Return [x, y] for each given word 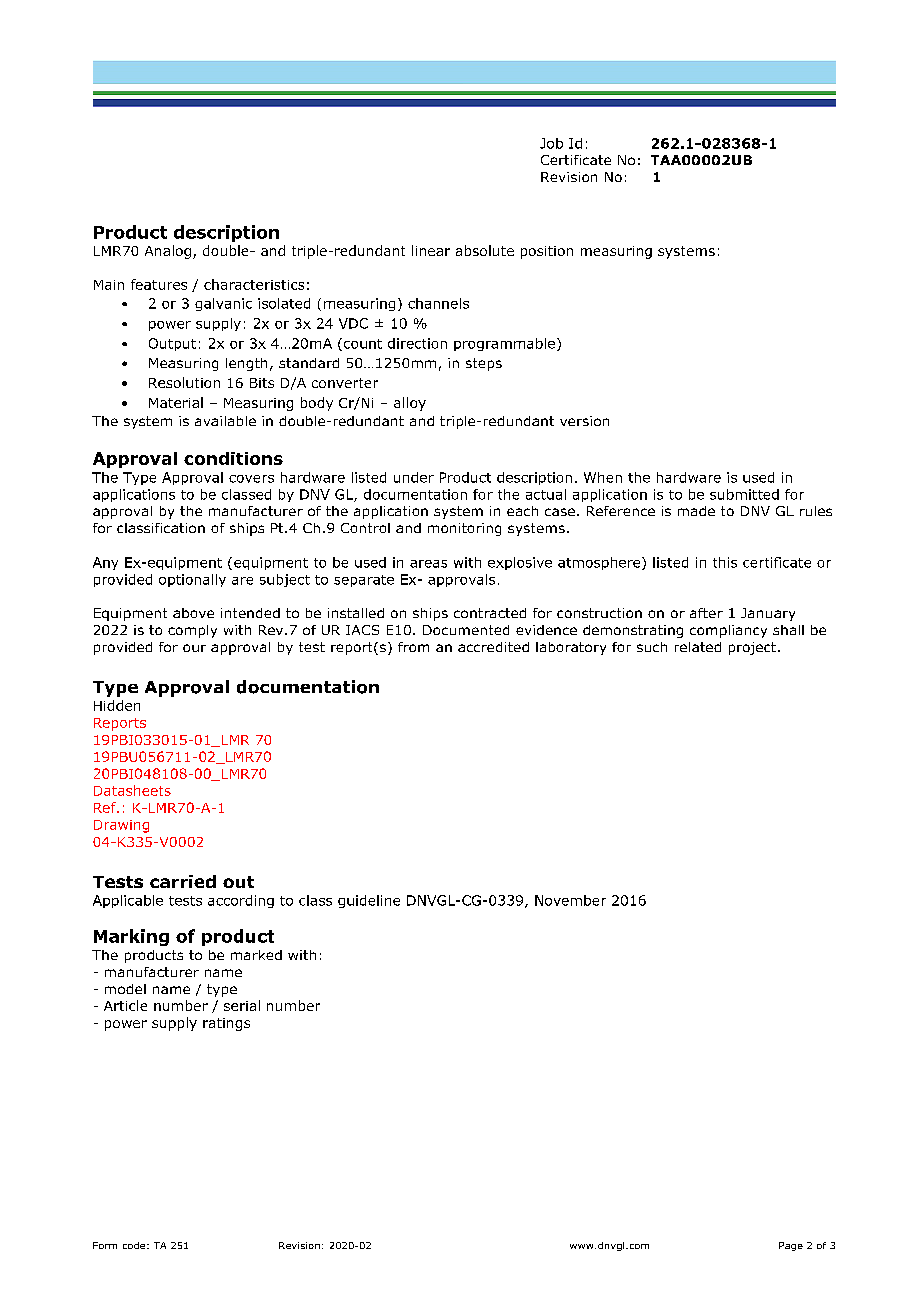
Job [551, 143]
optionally [192, 580]
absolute [485, 250]
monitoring [464, 529]
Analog [168, 252]
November [570, 900]
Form [105, 1245]
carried [183, 881]
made [696, 511]
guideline [369, 901]
